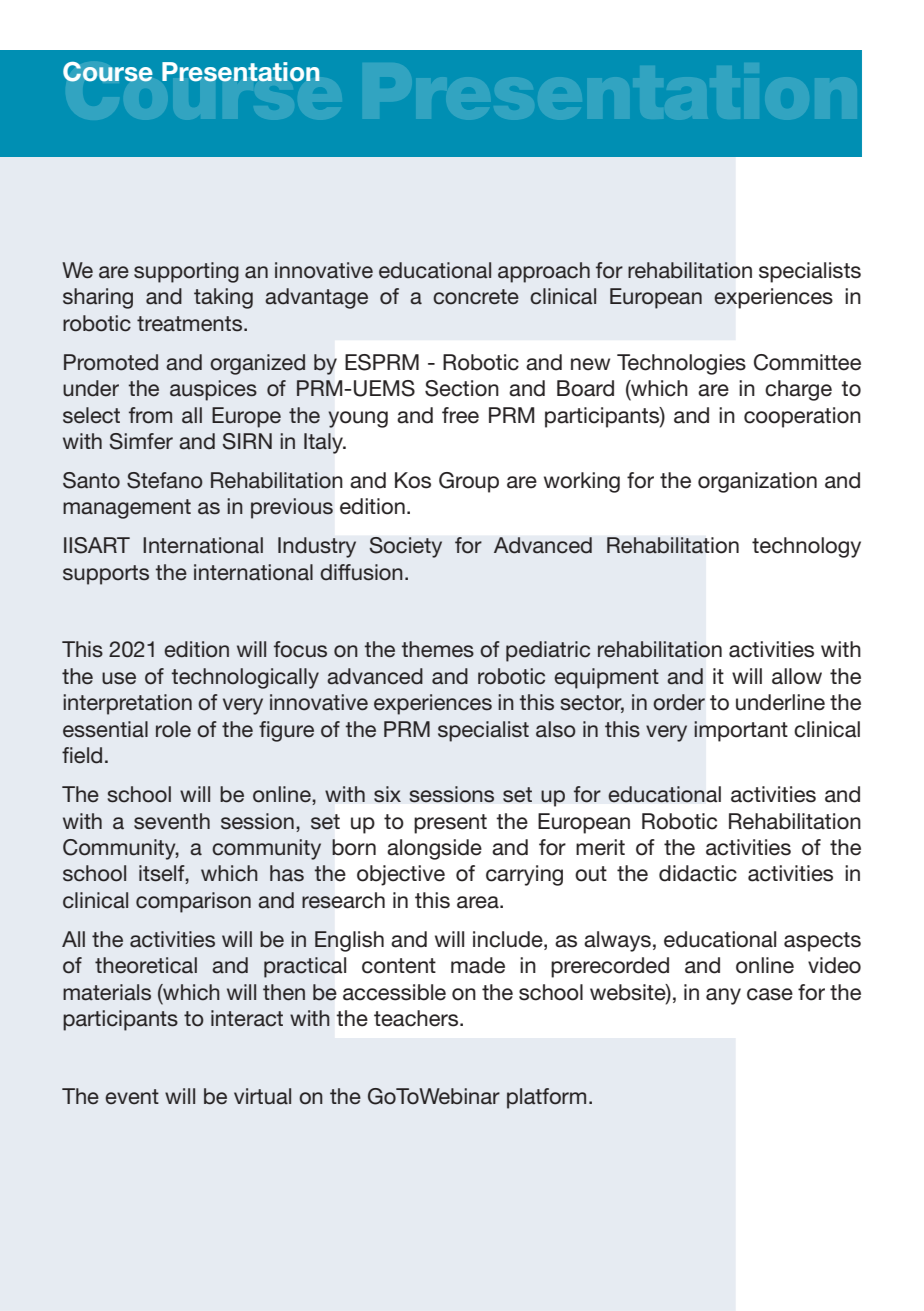 The image size is (924, 1311). Describe the element at coordinates (797, 676) in the screenshot. I see `allow` at that location.
